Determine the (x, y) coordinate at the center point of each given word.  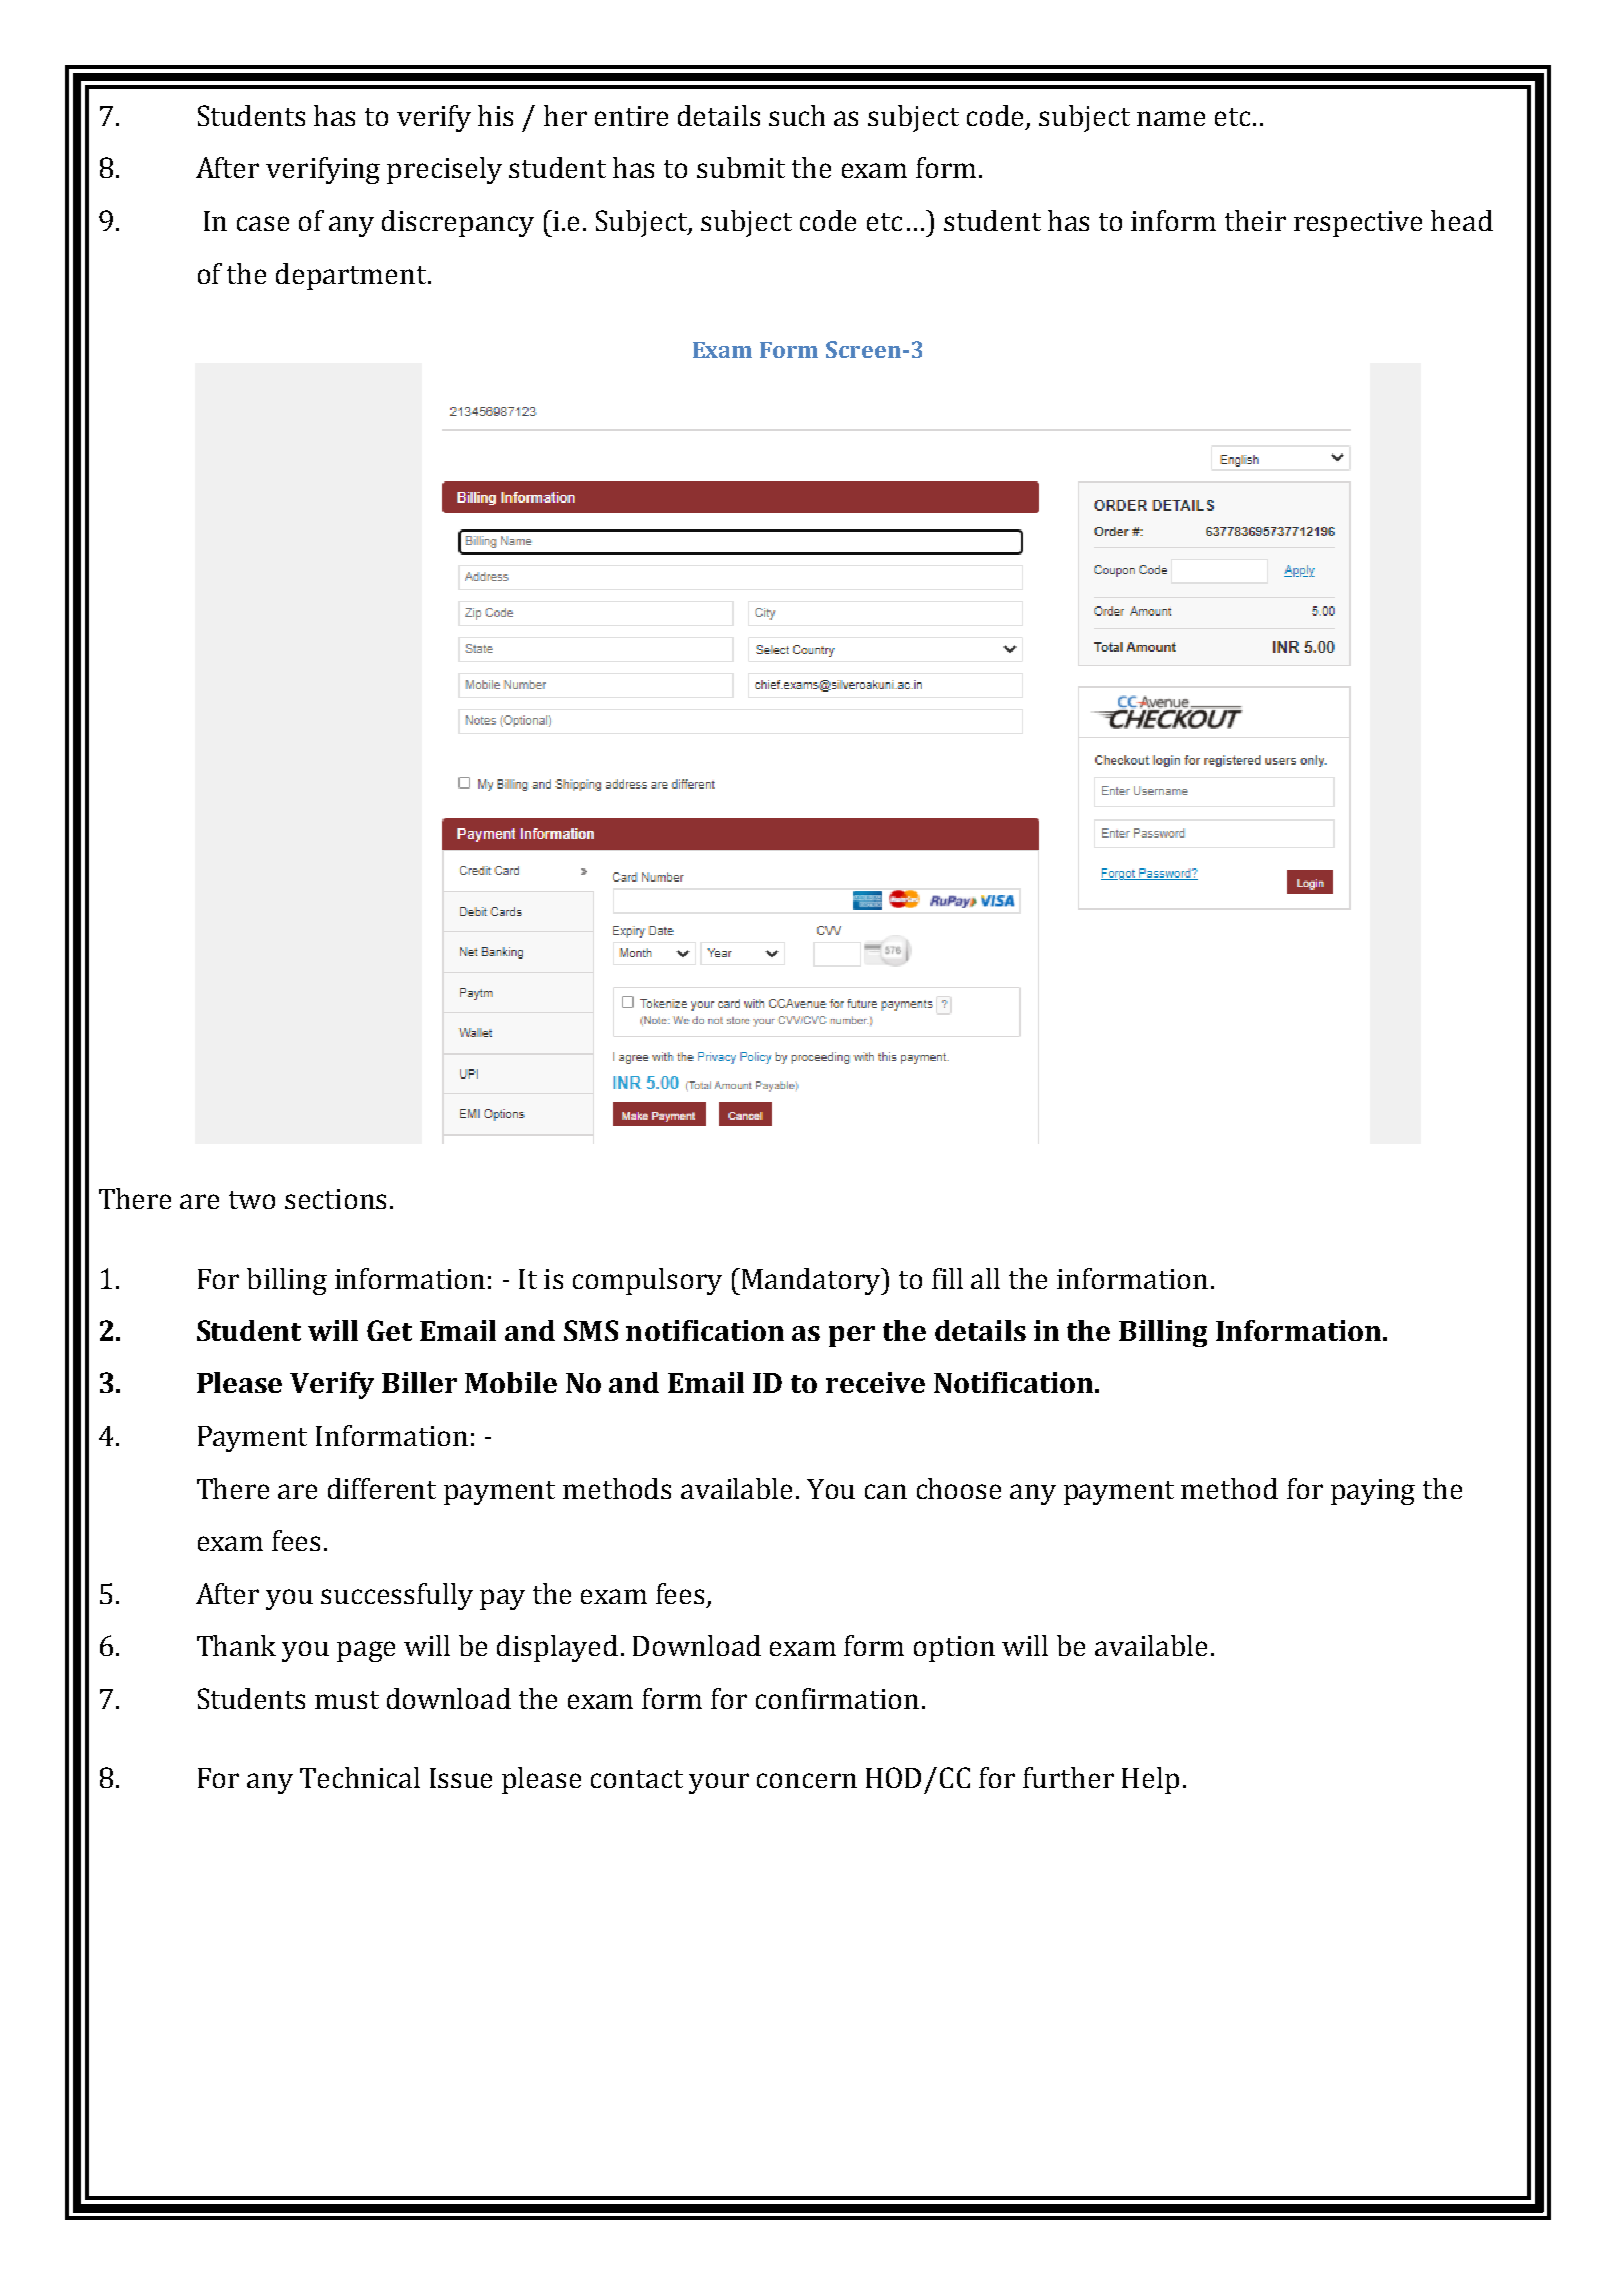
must (347, 1700)
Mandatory (812, 1281)
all (985, 1278)
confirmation (837, 1698)
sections (335, 1199)
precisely (444, 170)
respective (1358, 224)
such (797, 115)
